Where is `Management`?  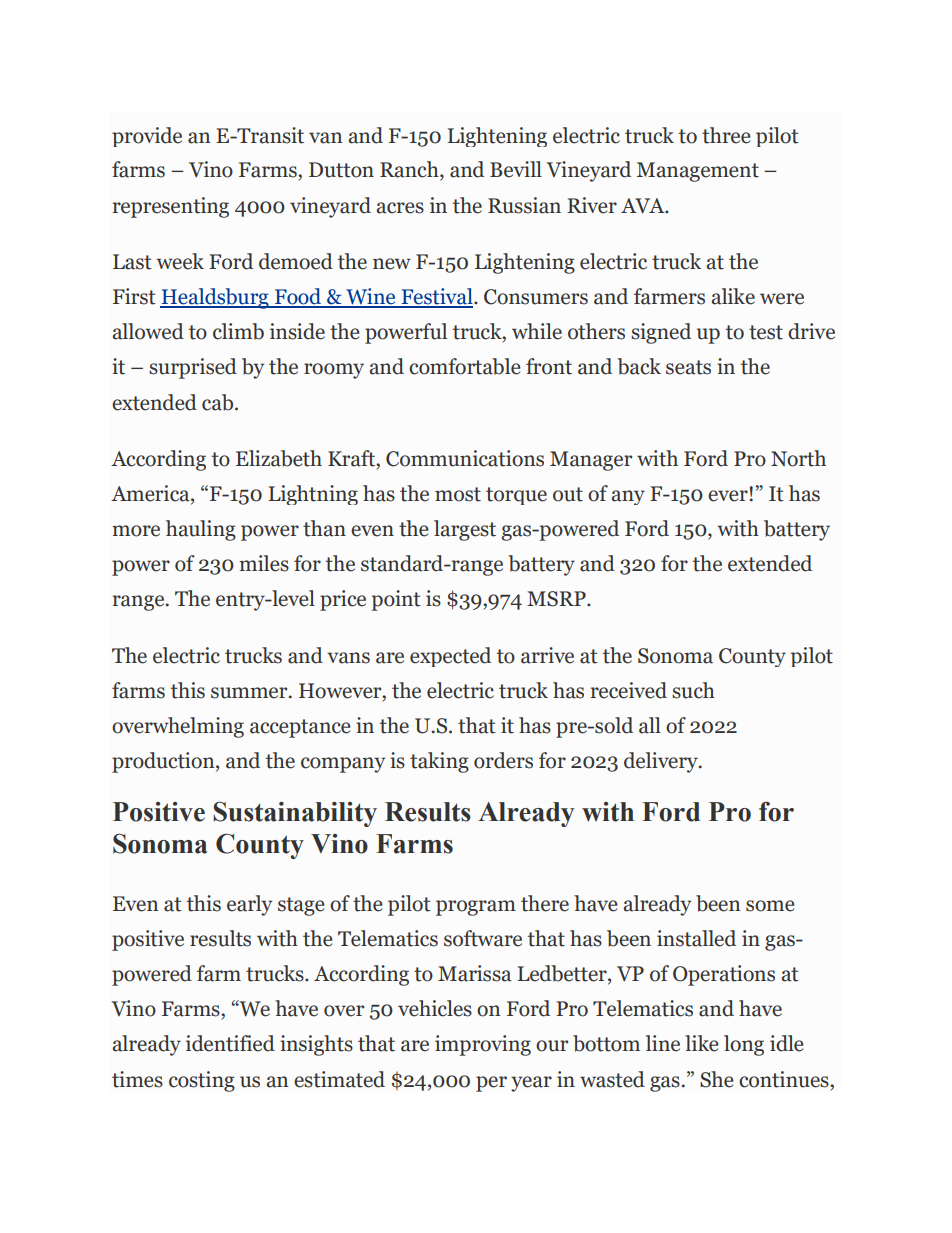
Management is located at coordinates (698, 172).
